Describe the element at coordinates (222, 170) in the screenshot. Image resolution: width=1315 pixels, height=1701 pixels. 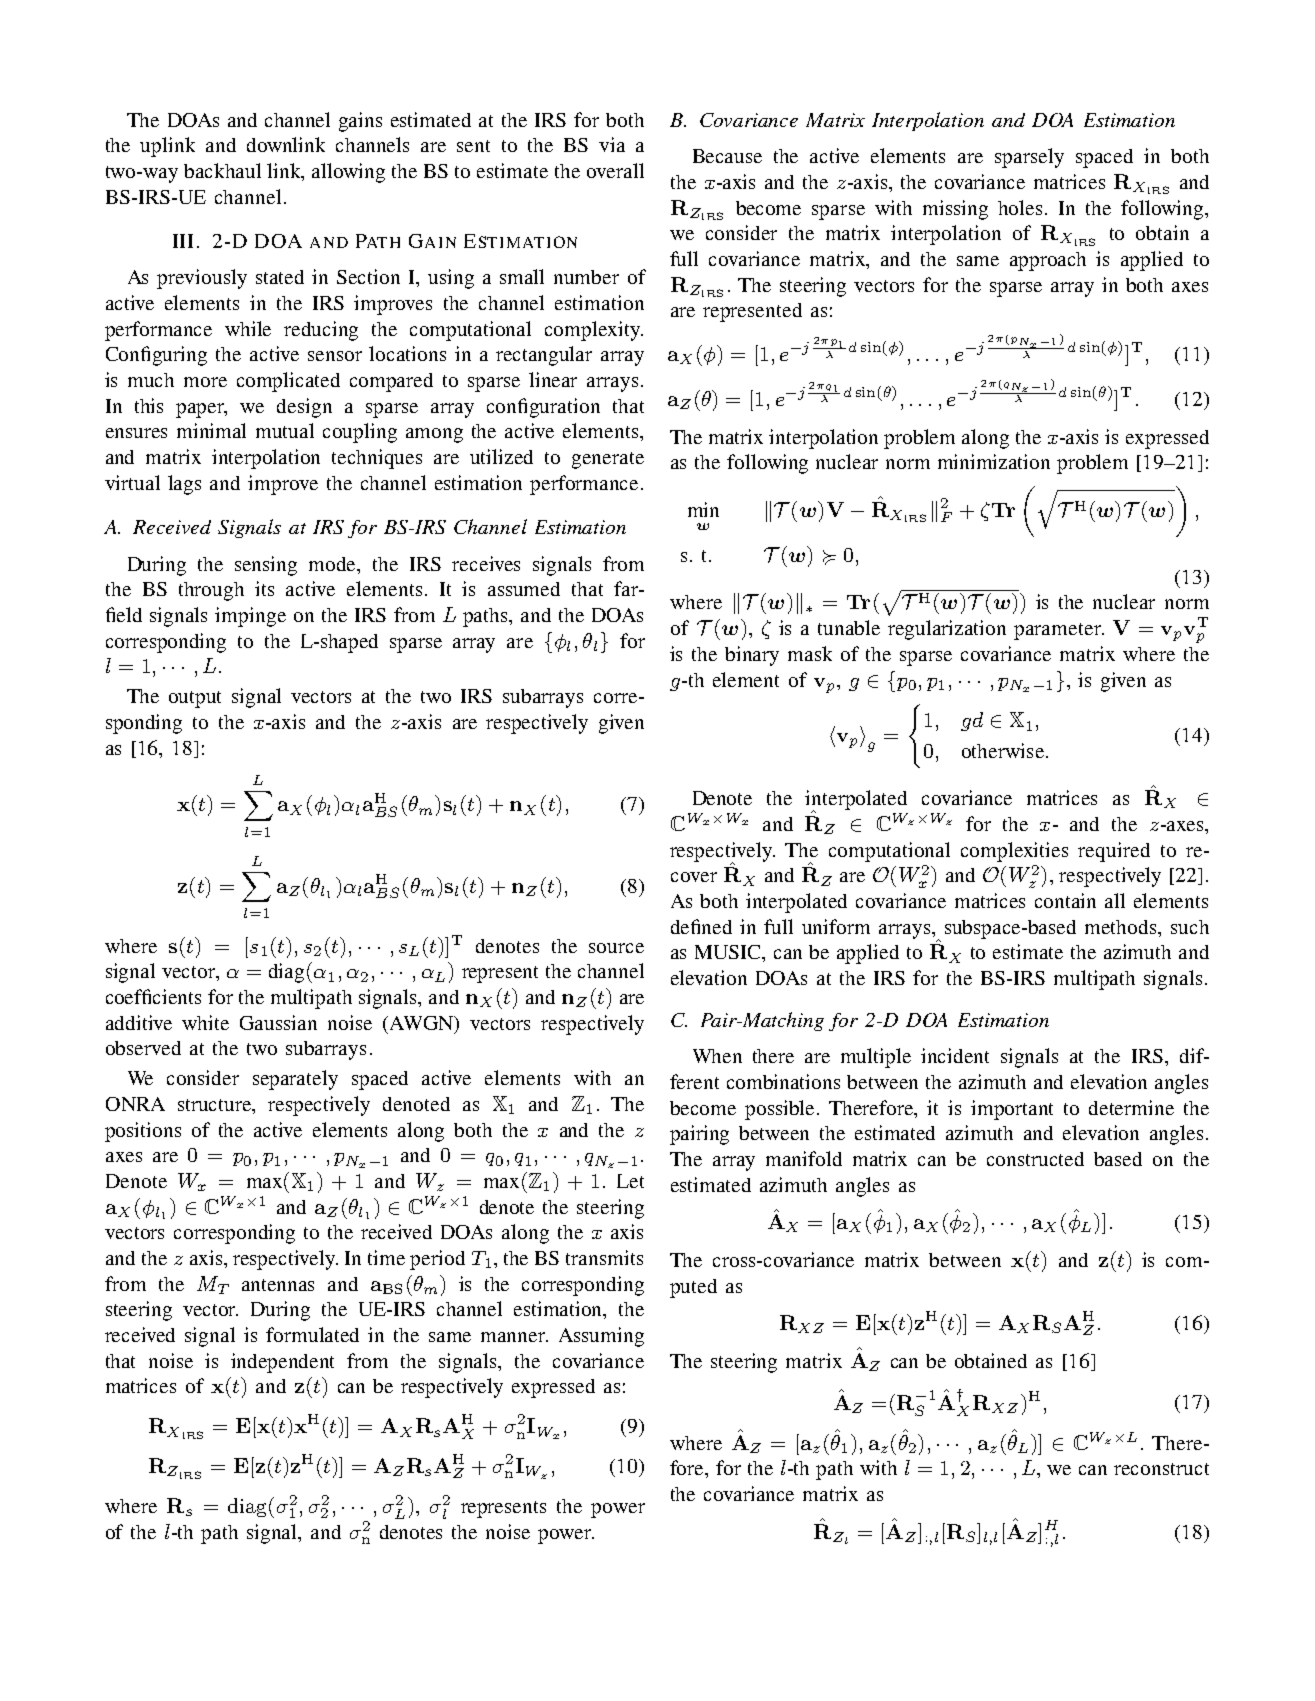
I see `backhaul` at that location.
